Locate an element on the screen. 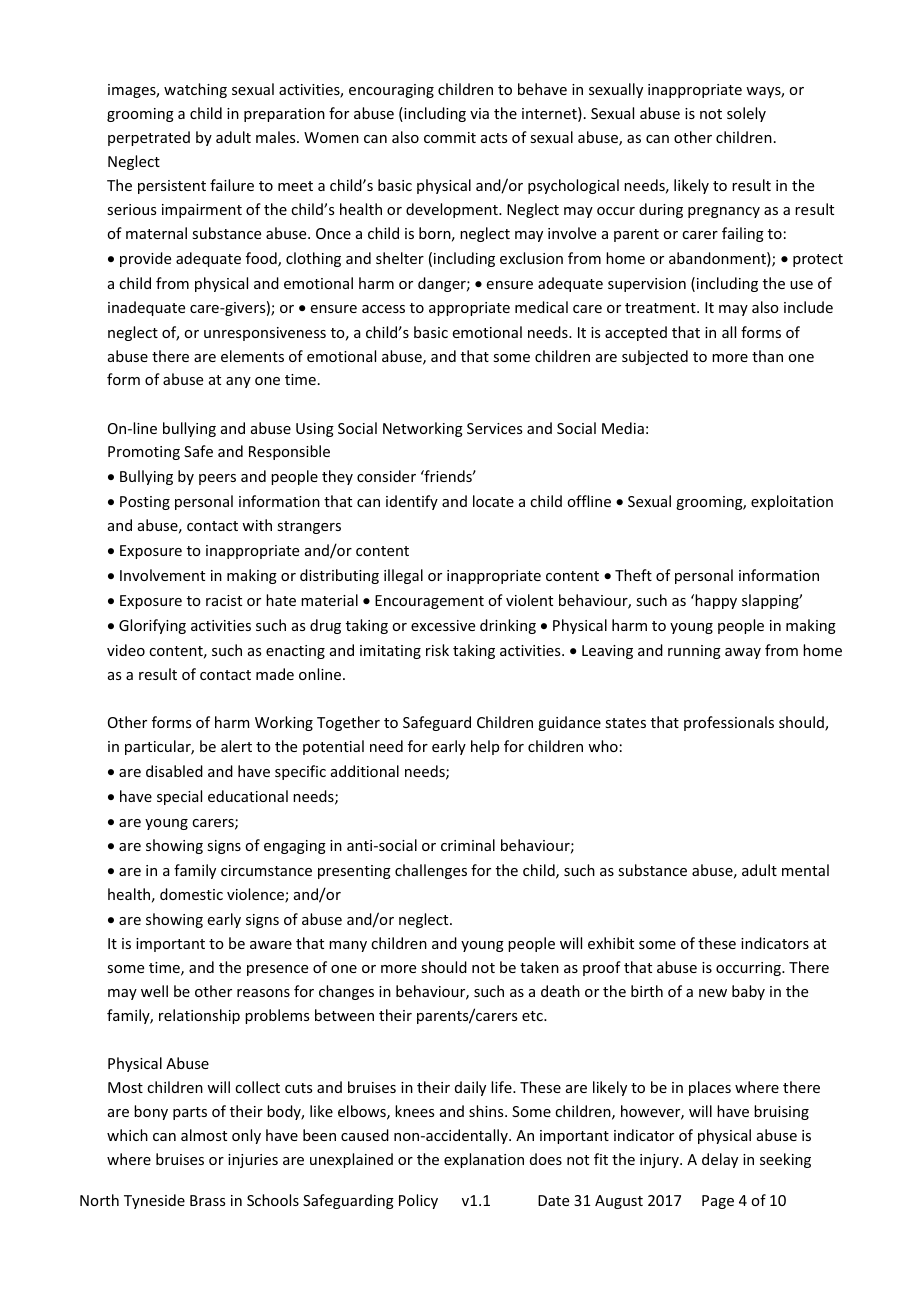  commit is located at coordinates (450, 137).
